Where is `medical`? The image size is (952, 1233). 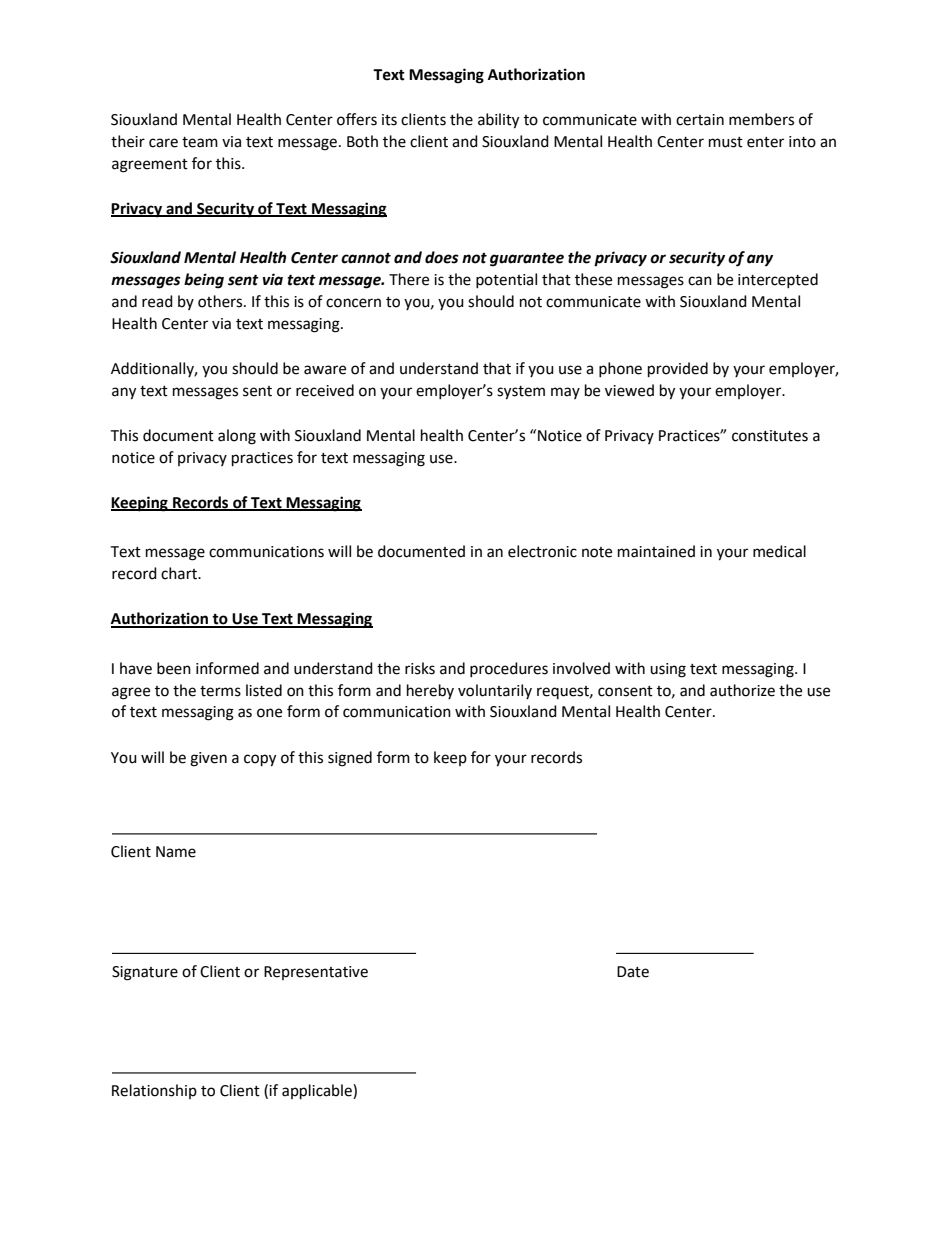
medical is located at coordinates (779, 551).
